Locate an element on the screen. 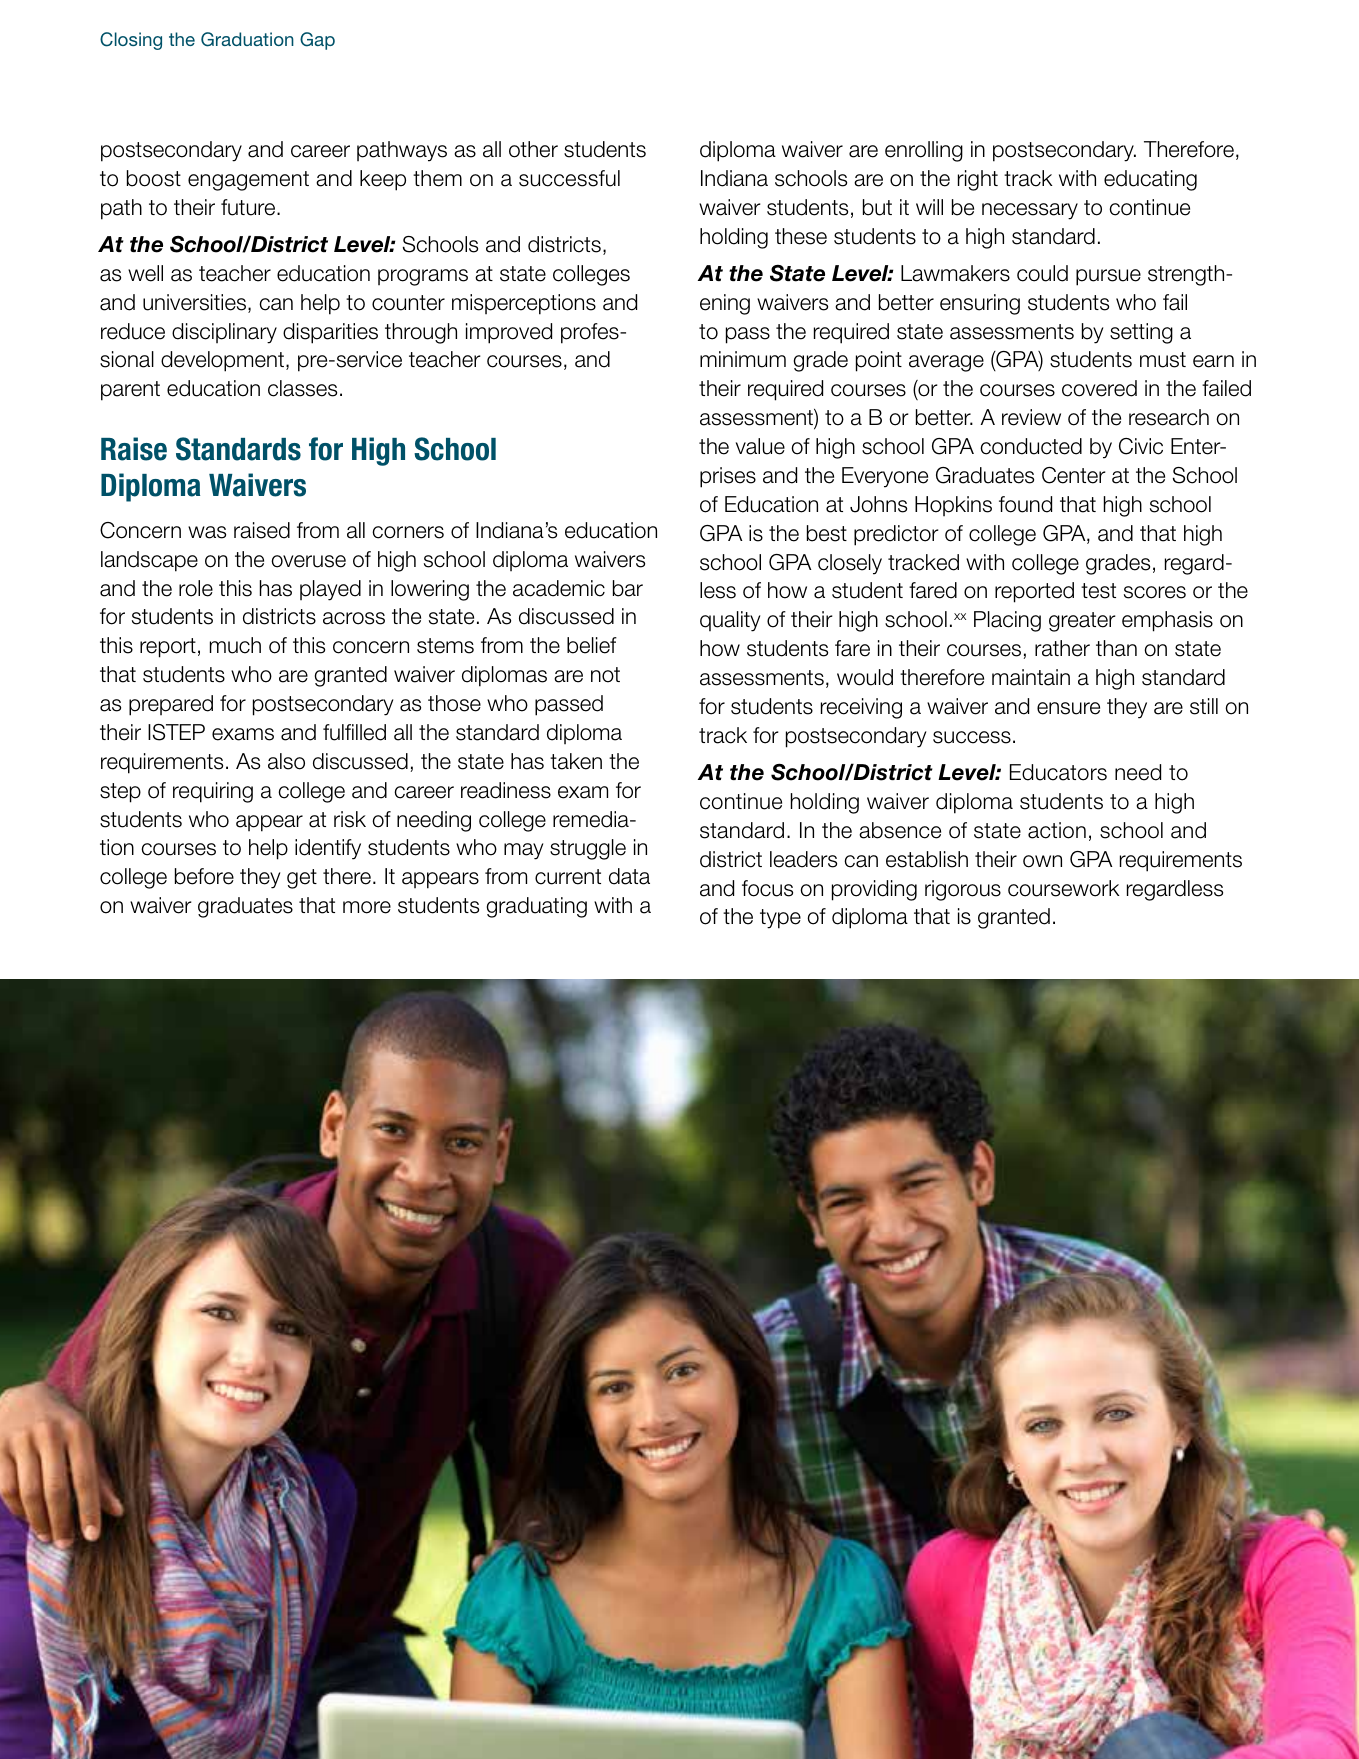 The width and height of the screenshot is (1359, 1759). value is located at coordinates (760, 446).
